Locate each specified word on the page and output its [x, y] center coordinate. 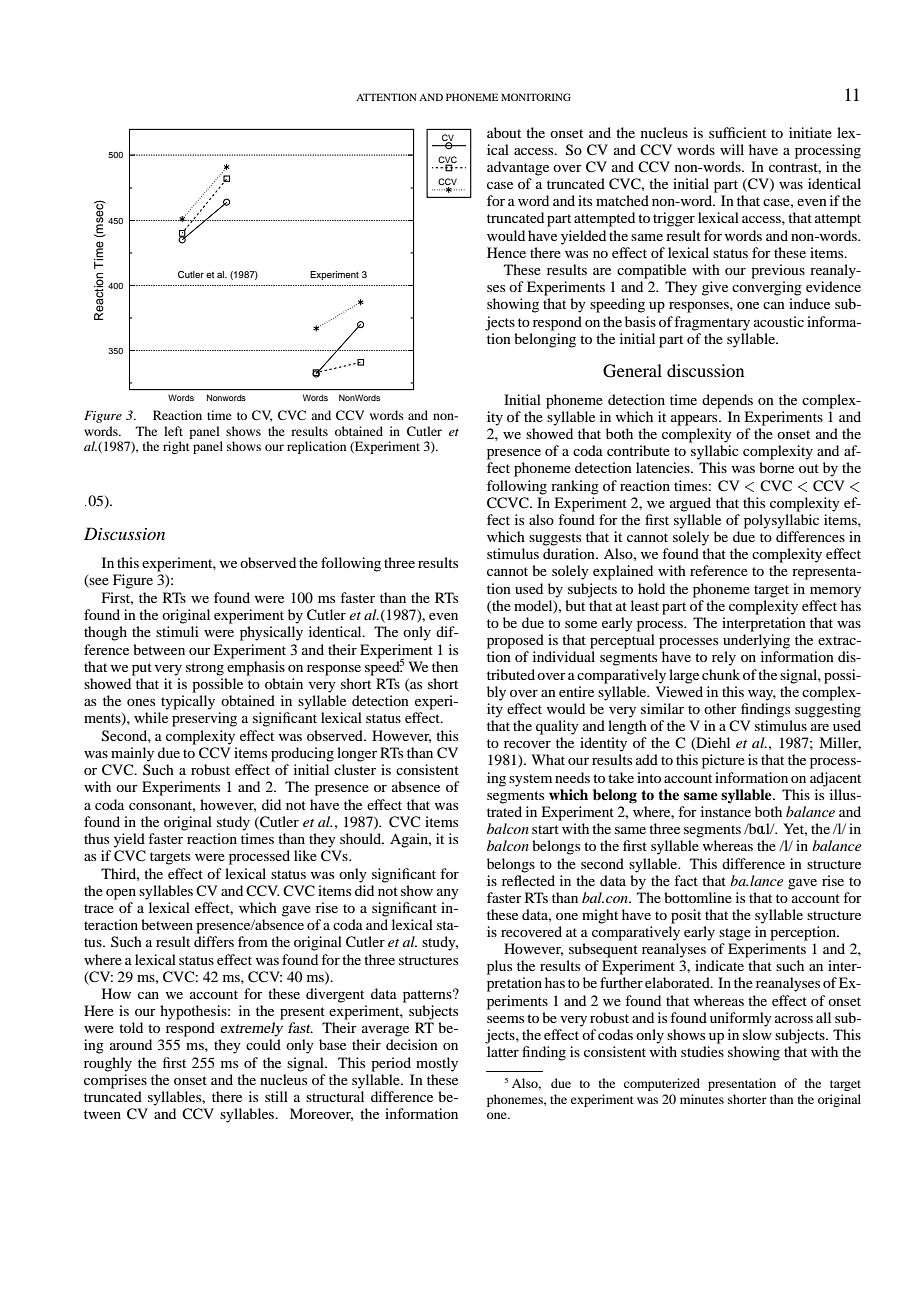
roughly [108, 1064]
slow [757, 1034]
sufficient [737, 132]
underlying [756, 641]
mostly [437, 1064]
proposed [515, 641]
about [504, 132]
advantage [518, 168]
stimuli [177, 631]
